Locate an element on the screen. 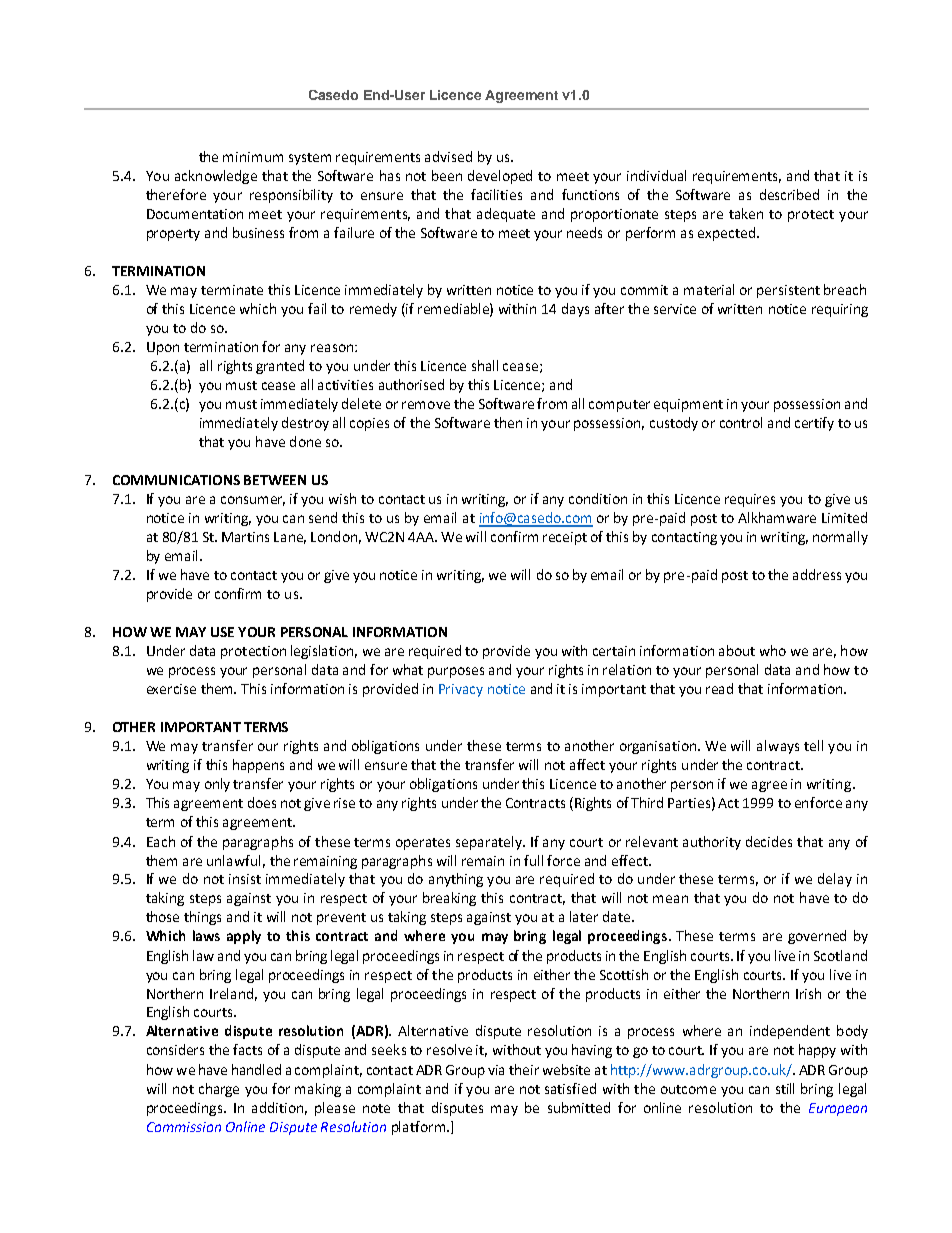 The width and height of the screenshot is (952, 1233). who is located at coordinates (773, 650).
